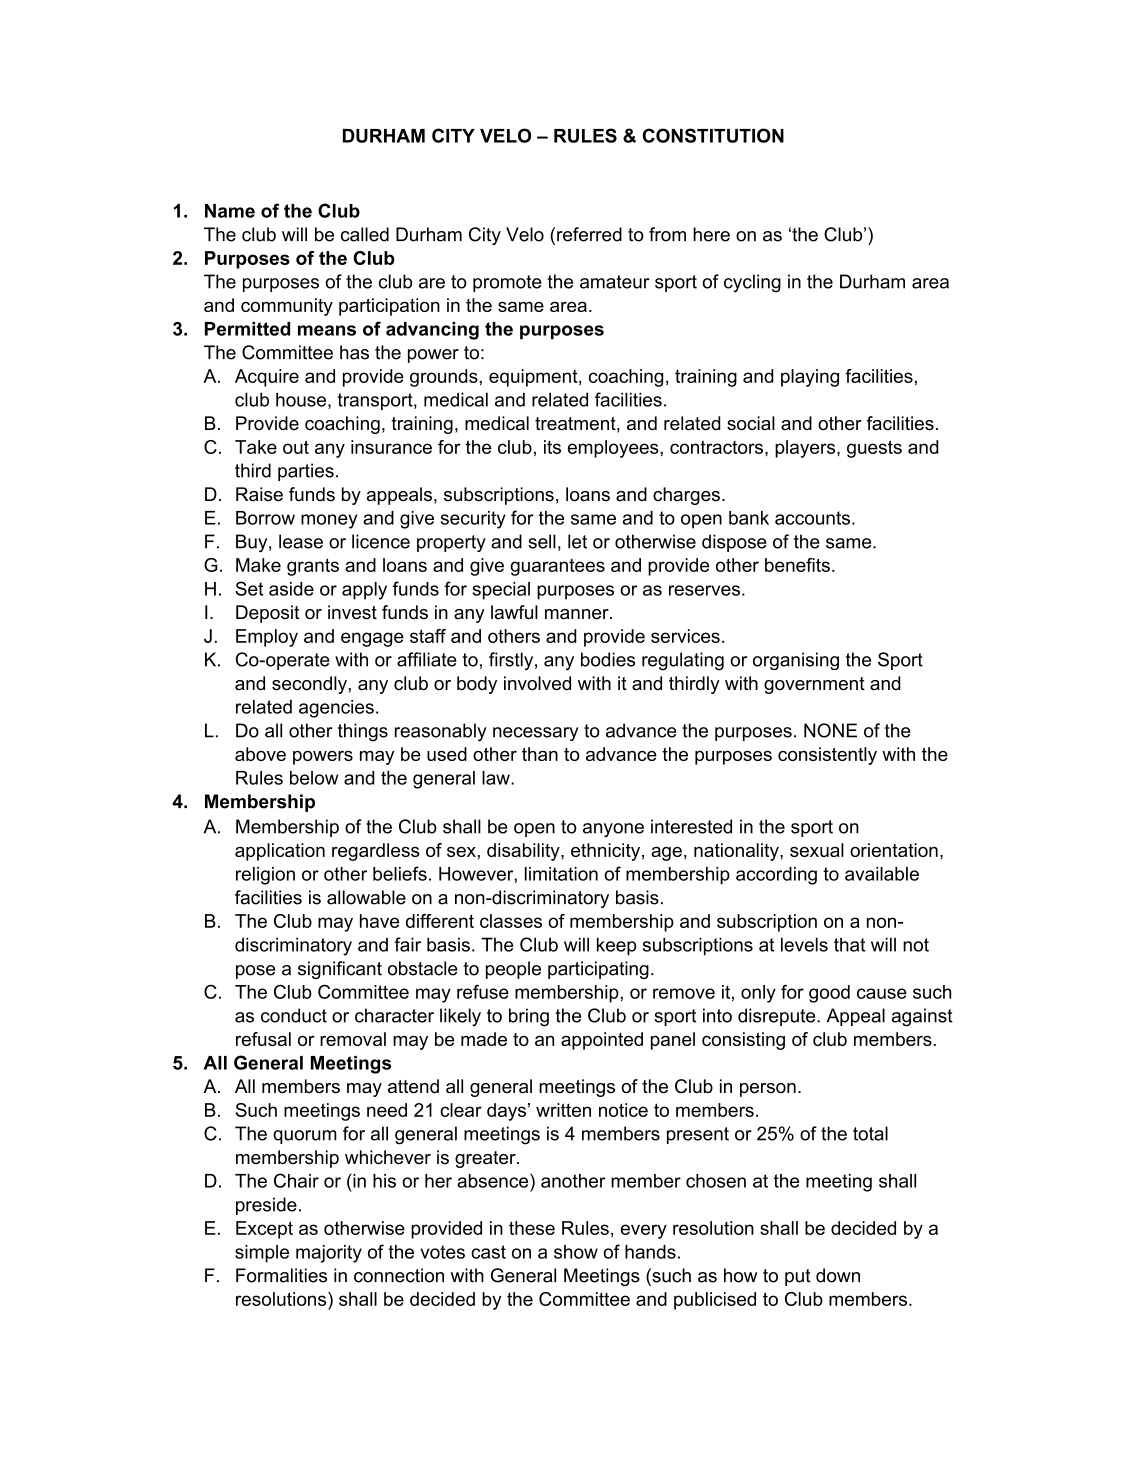 The image size is (1126, 1457). Describe the element at coordinates (329, 1254) in the screenshot. I see `majority` at that location.
